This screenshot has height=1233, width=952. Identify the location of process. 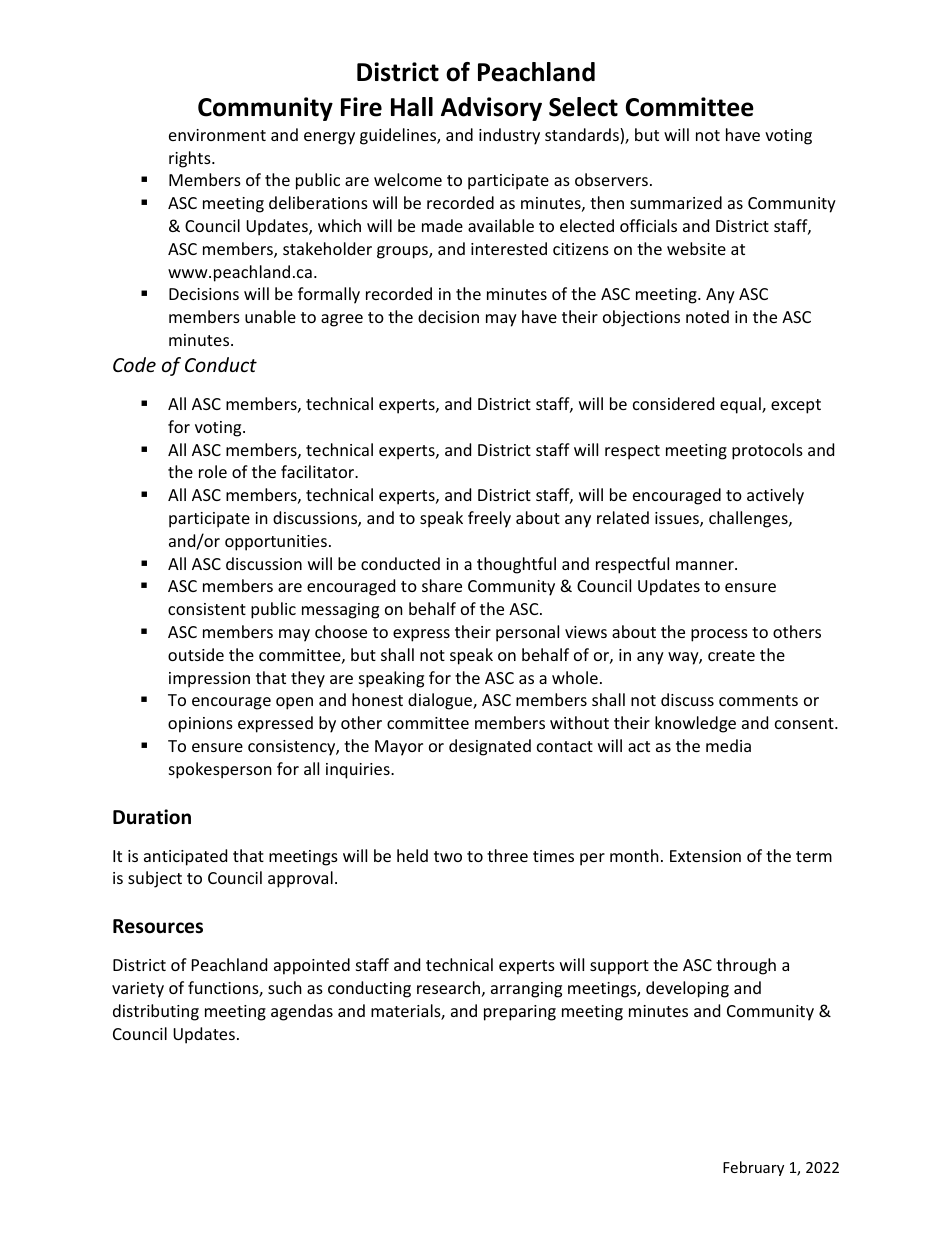
(719, 635).
